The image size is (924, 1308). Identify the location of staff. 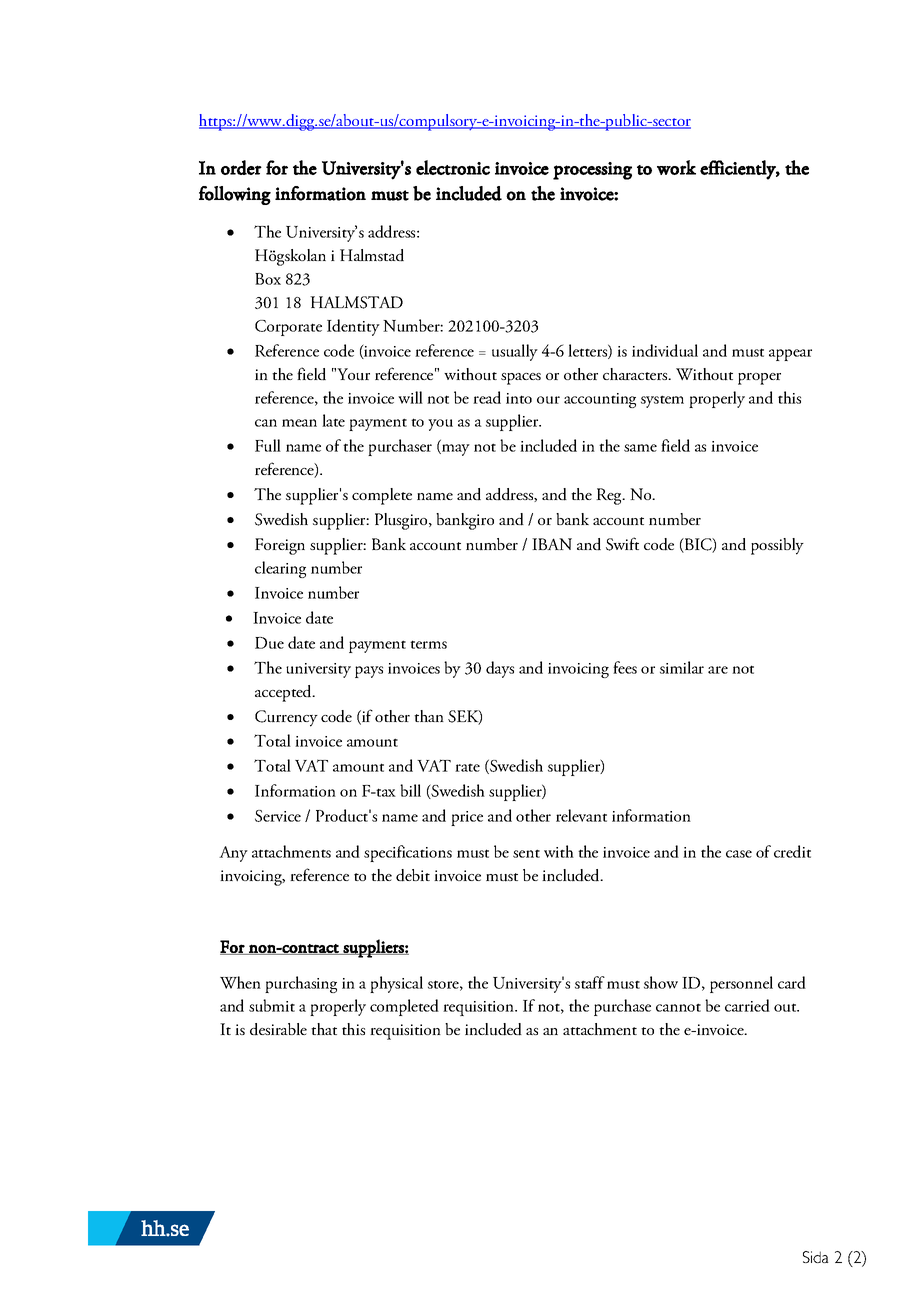
(590, 982).
